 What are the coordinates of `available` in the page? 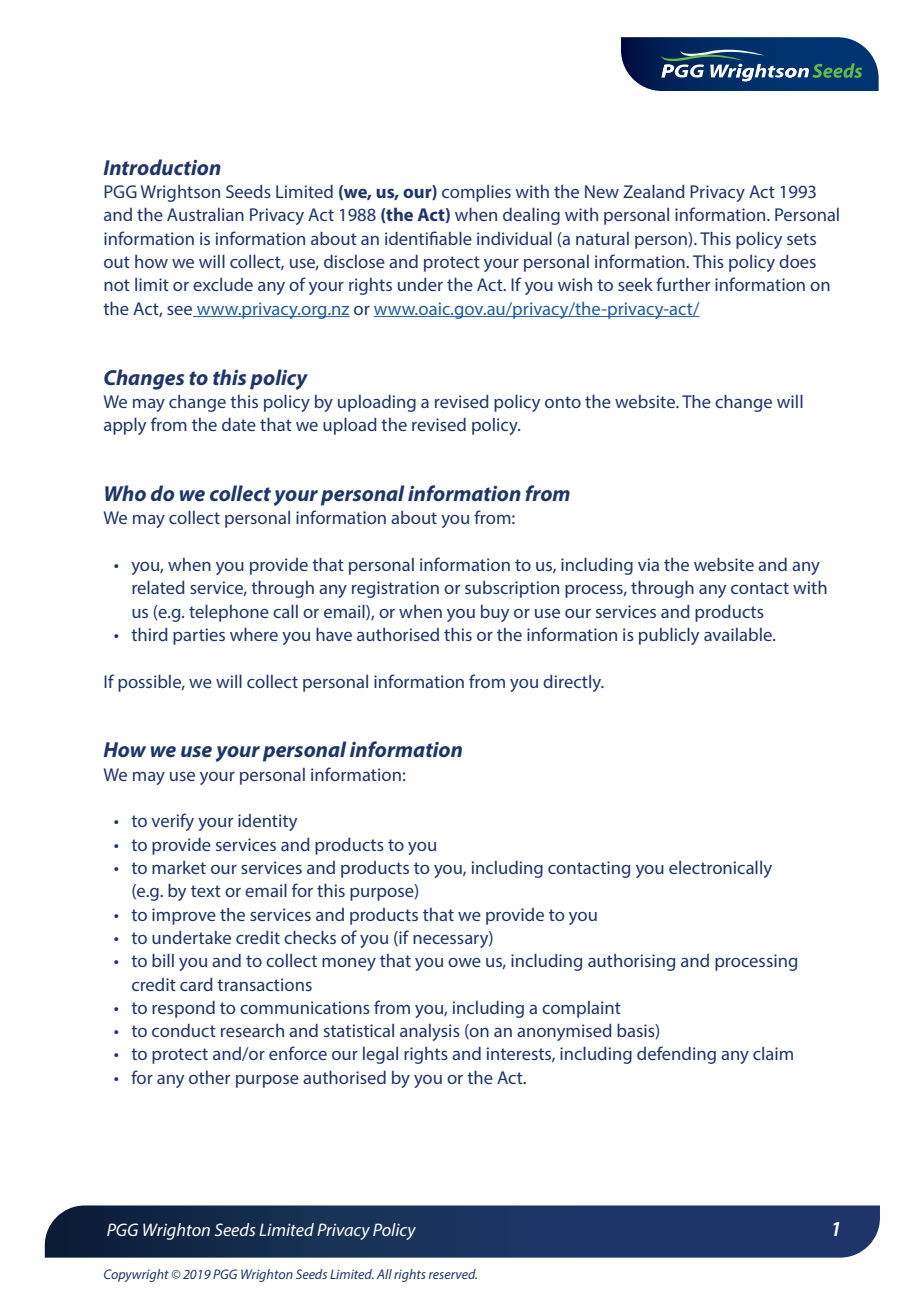 It's located at (739, 634).
